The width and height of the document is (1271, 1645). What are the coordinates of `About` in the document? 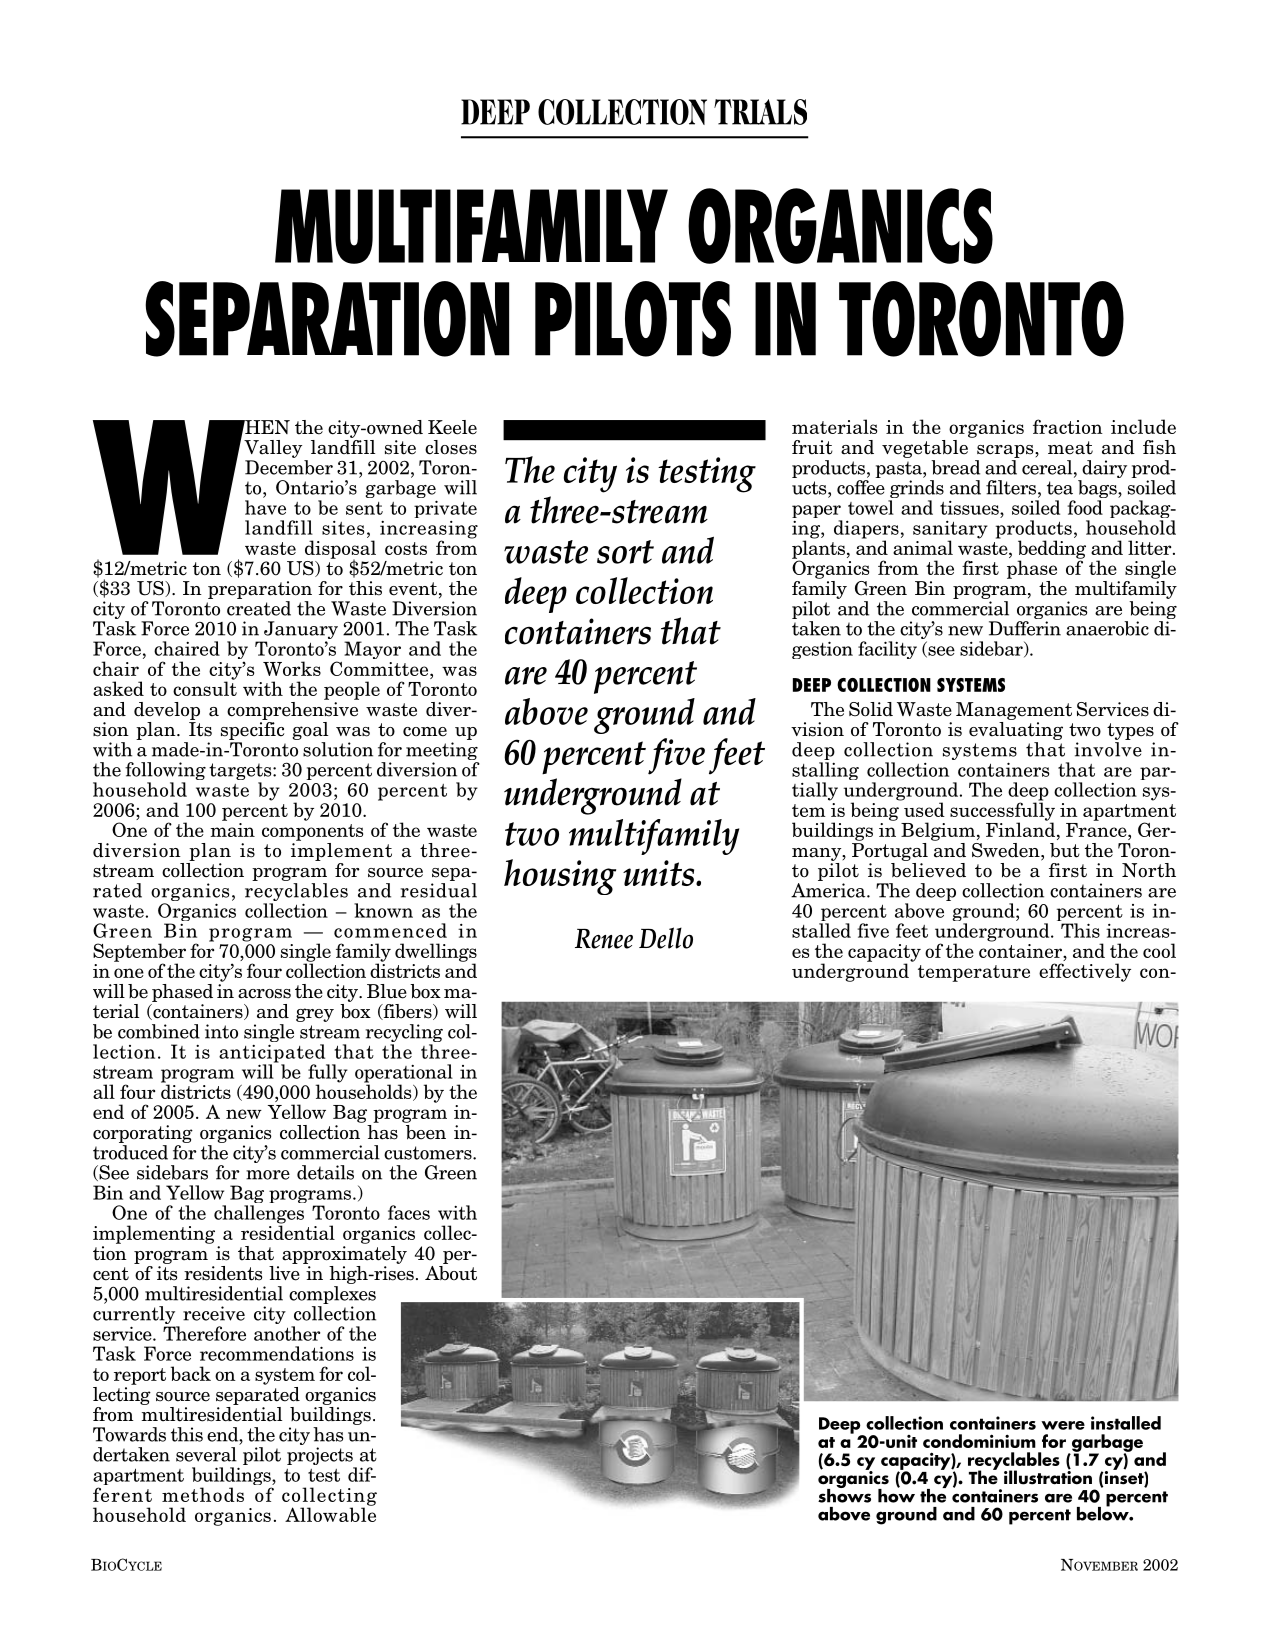 It's located at (451, 1272).
